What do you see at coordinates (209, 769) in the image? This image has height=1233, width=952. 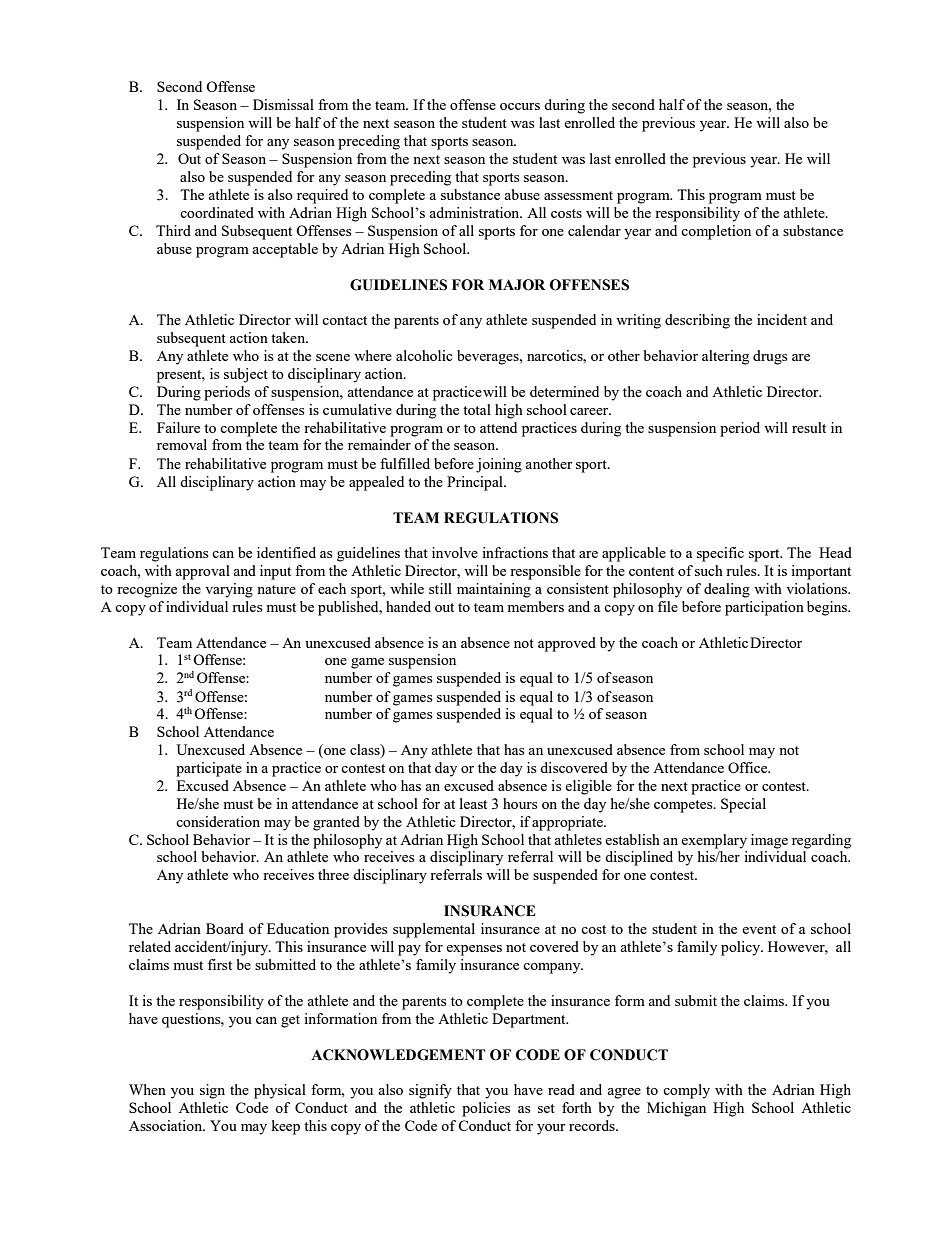 I see `participate` at bounding box center [209, 769].
